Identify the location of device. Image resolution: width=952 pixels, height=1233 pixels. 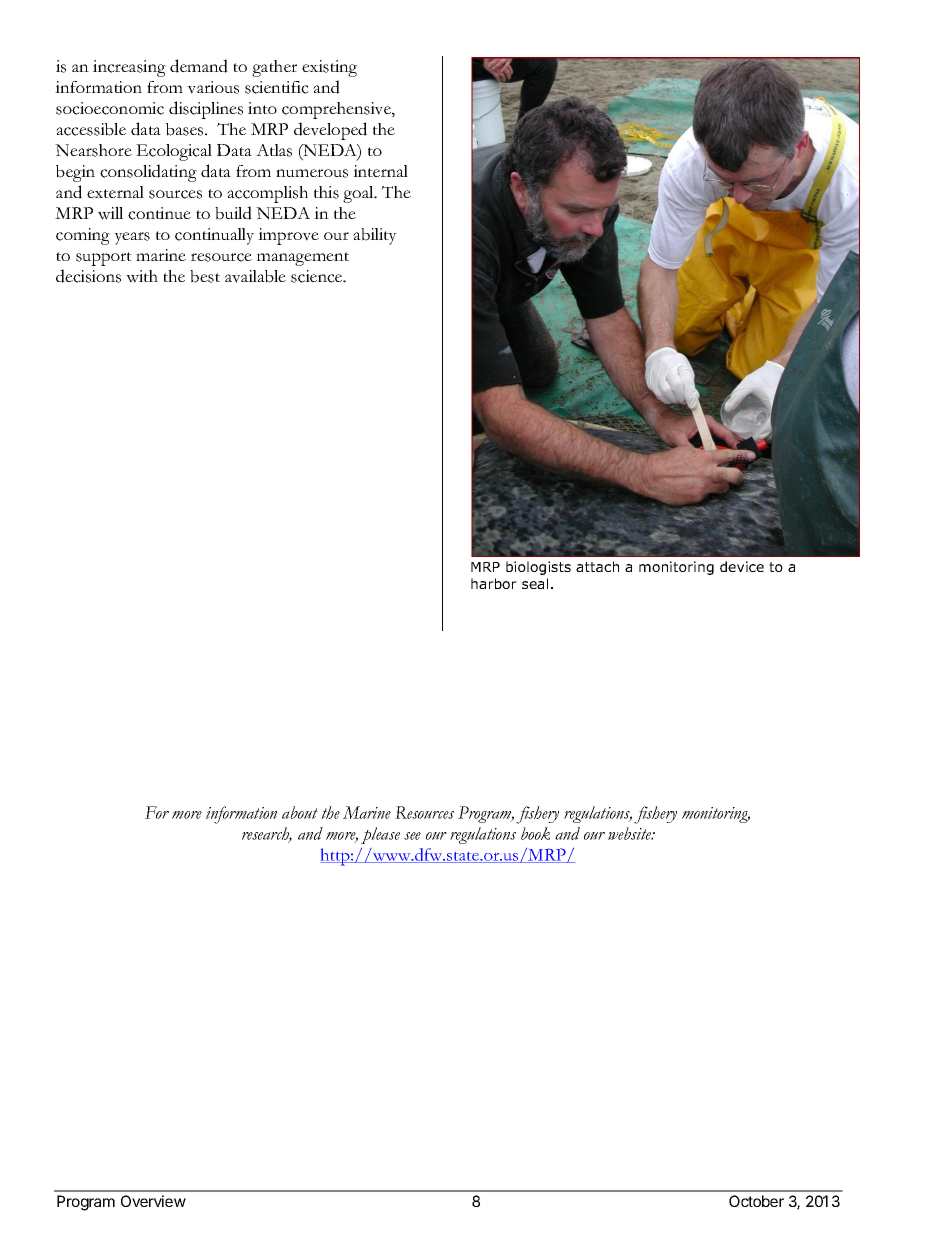
(742, 566).
